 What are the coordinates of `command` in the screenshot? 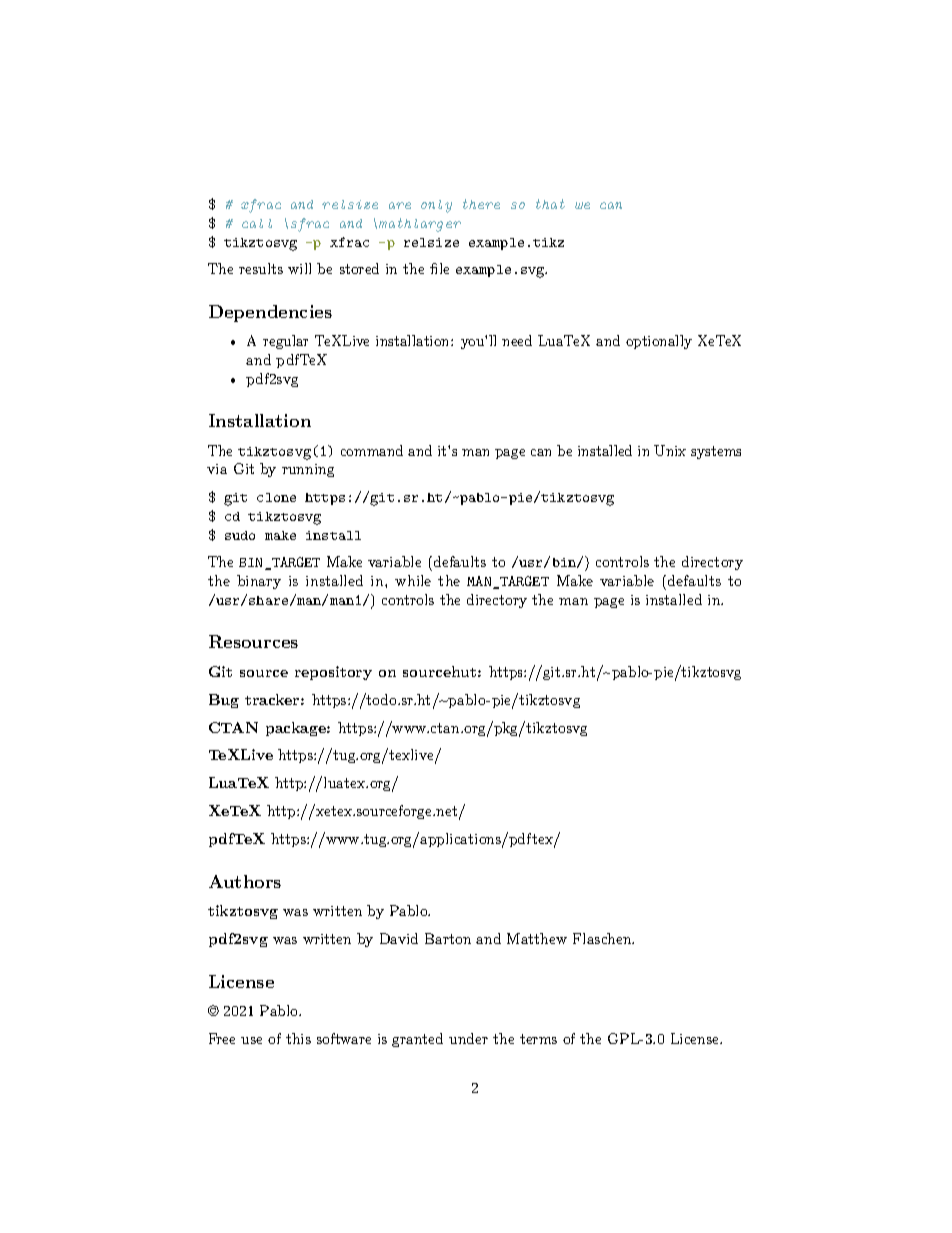 It's located at (372, 450).
